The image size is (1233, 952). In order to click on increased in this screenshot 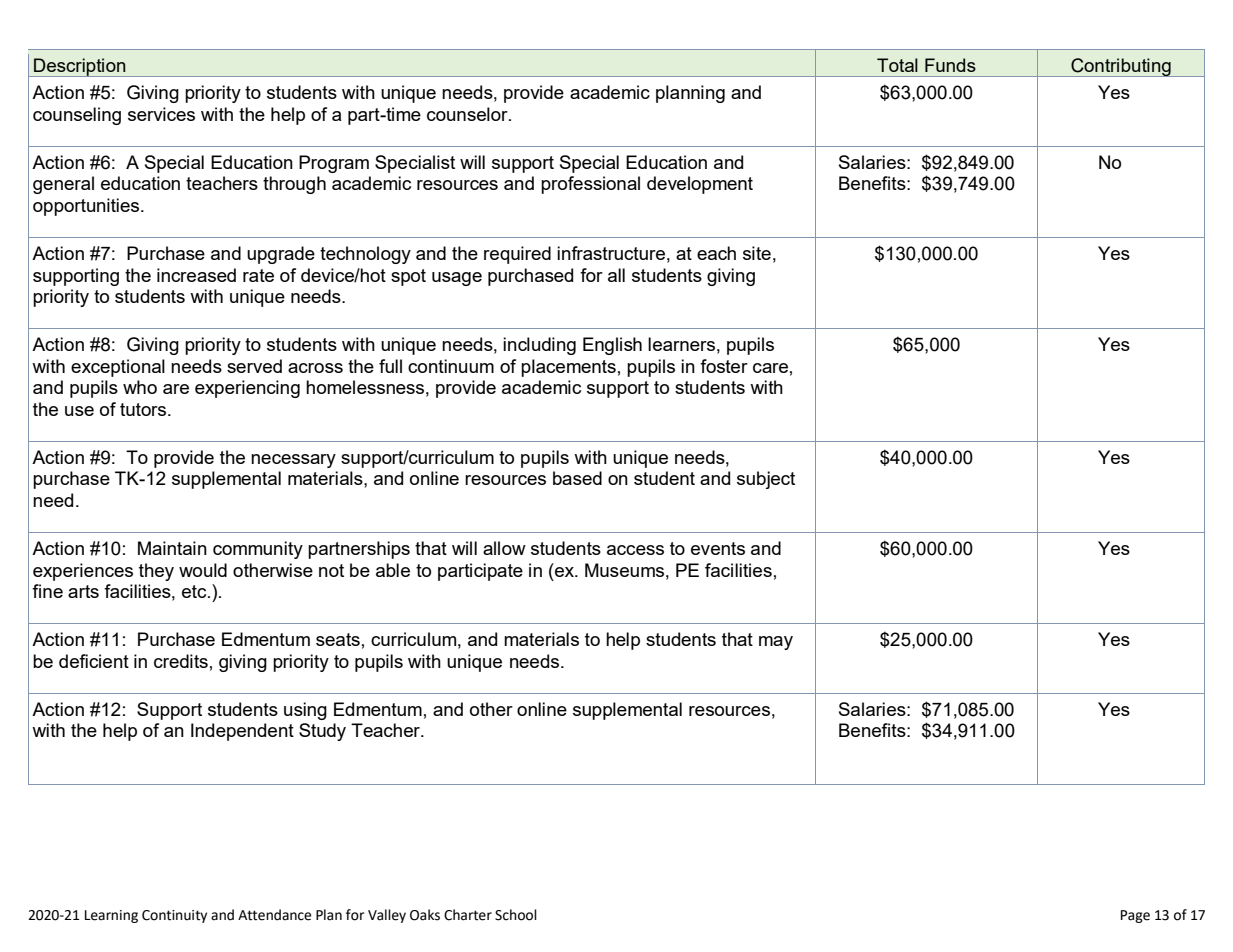, I will do `click(196, 275)`.
